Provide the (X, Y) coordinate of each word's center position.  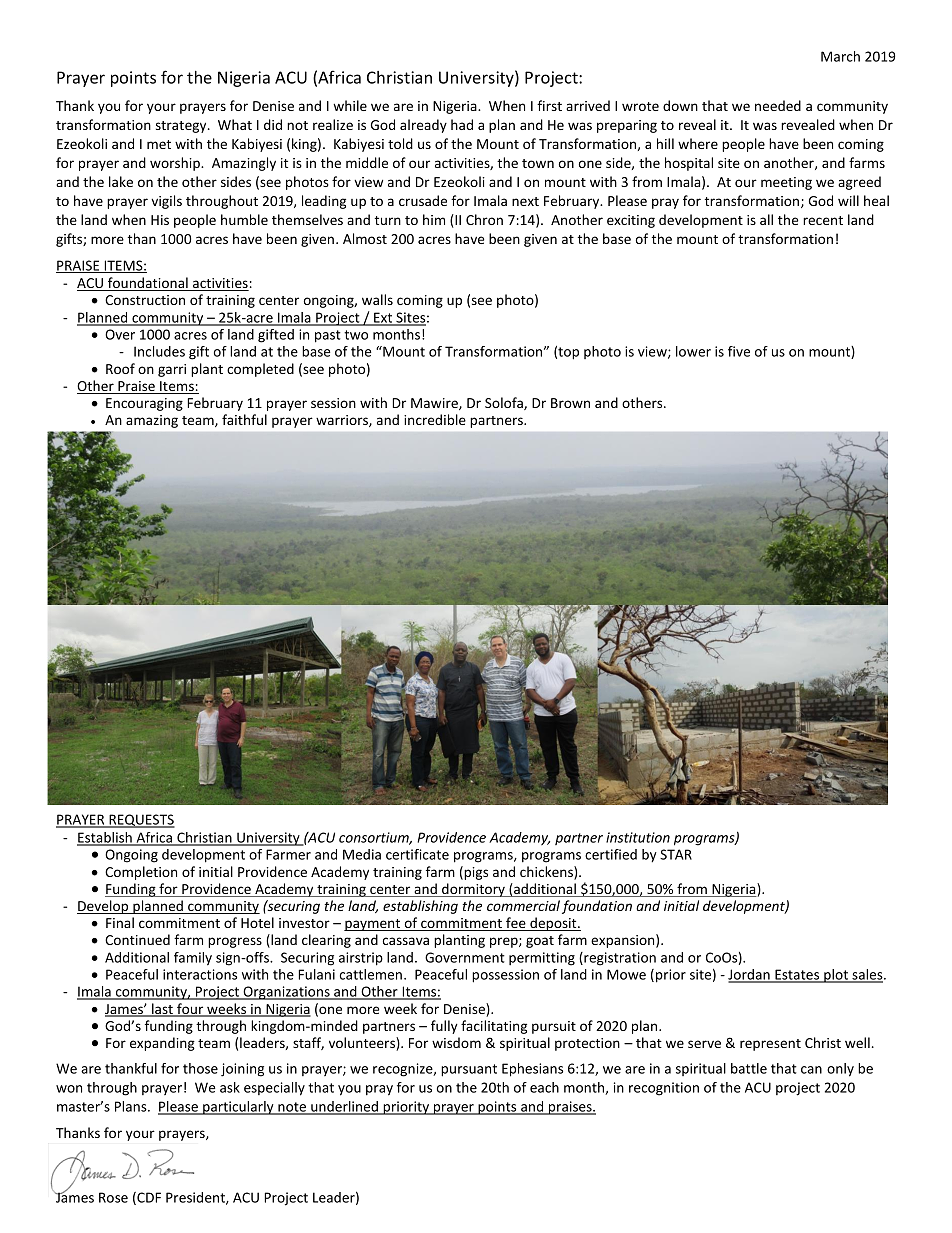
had (462, 124)
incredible (435, 419)
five (739, 351)
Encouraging (144, 404)
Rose (113, 1197)
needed (778, 105)
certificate (417, 854)
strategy (182, 127)
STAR (676, 854)
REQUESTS (141, 821)
